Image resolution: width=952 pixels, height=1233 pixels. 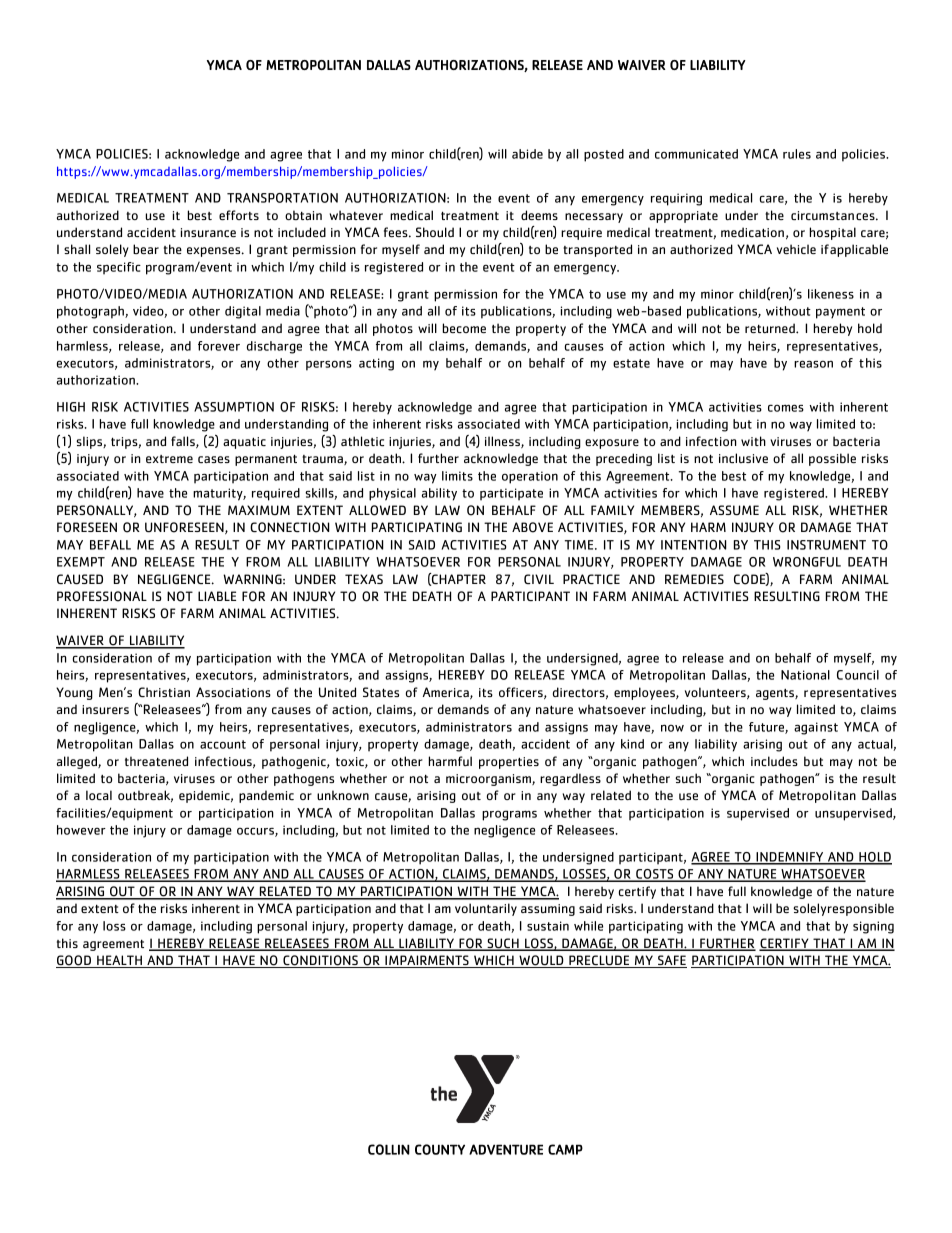 I want to click on National, so click(x=805, y=675).
